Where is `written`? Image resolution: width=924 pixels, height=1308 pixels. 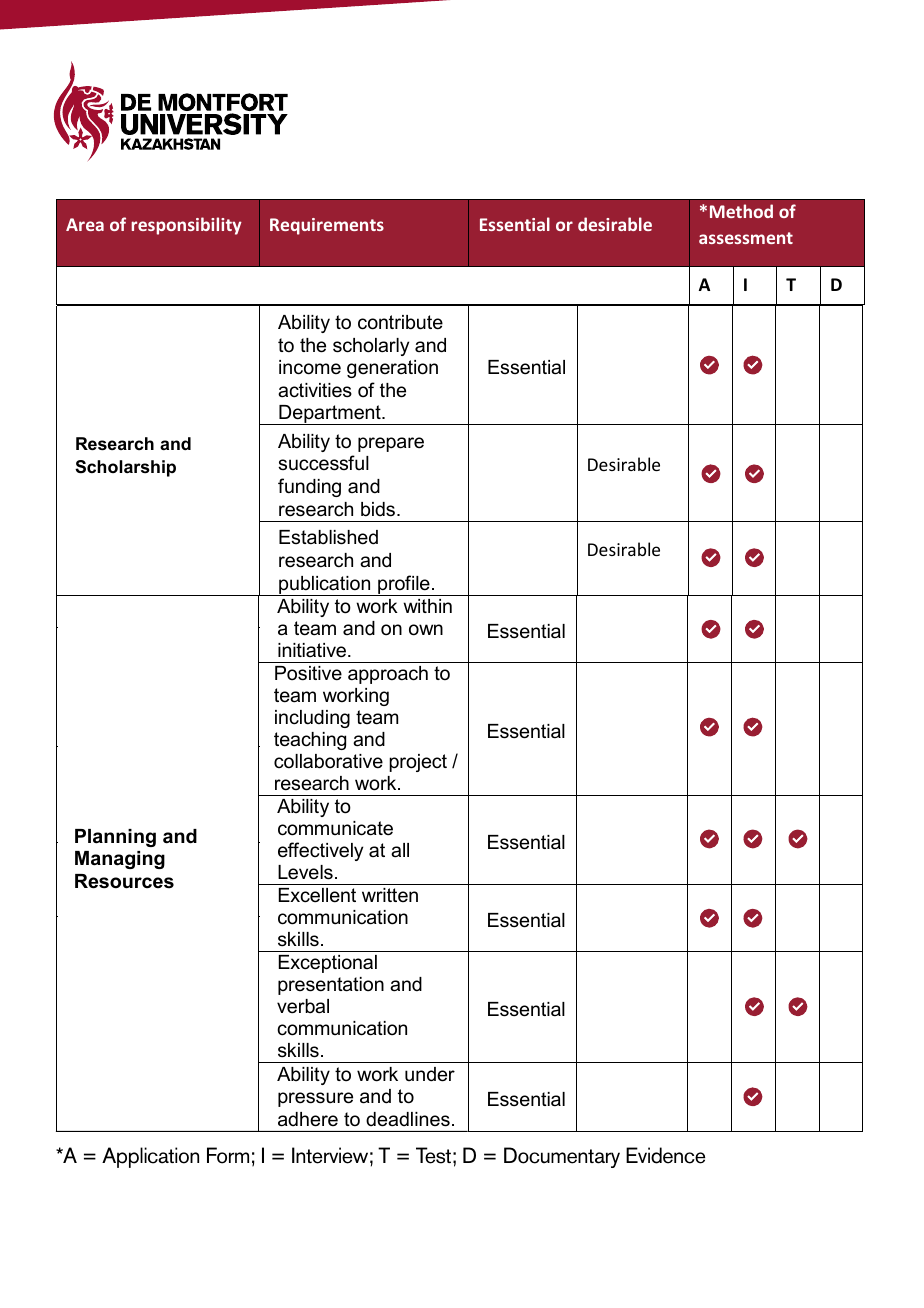 written is located at coordinates (390, 895).
